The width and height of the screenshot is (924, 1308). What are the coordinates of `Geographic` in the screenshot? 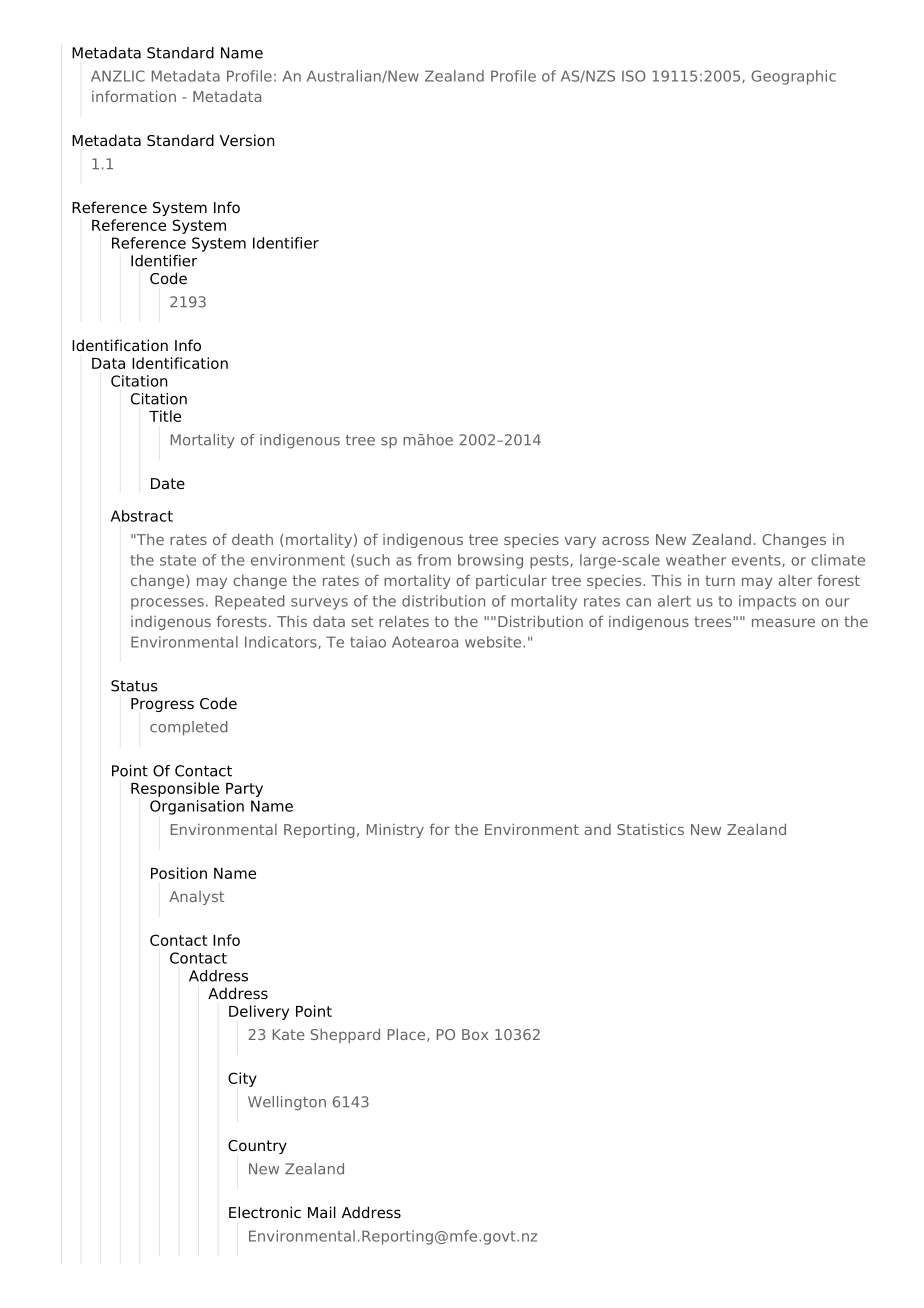 It's located at (793, 77).
